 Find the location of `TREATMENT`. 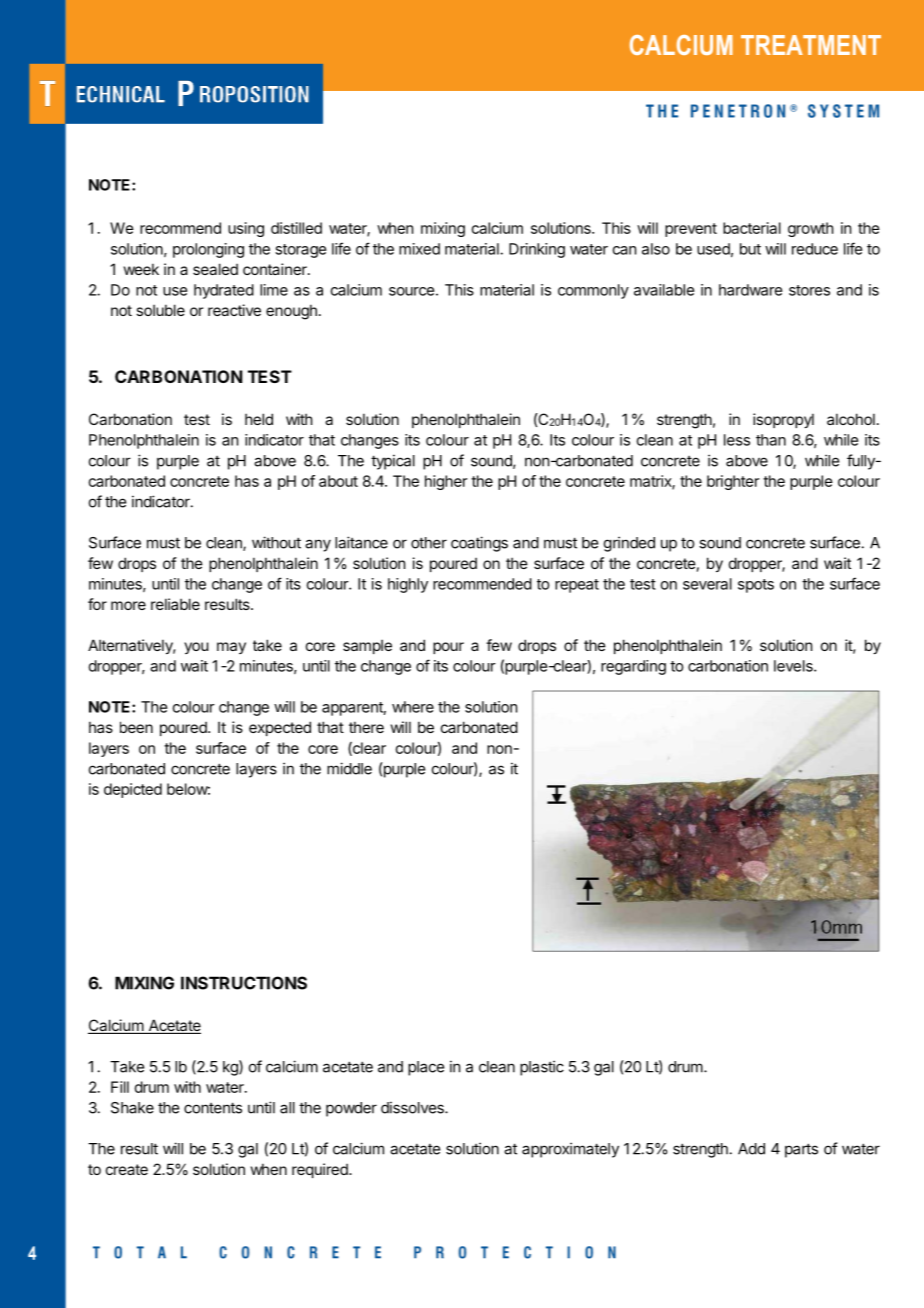

TREATMENT is located at coordinates (811, 45).
